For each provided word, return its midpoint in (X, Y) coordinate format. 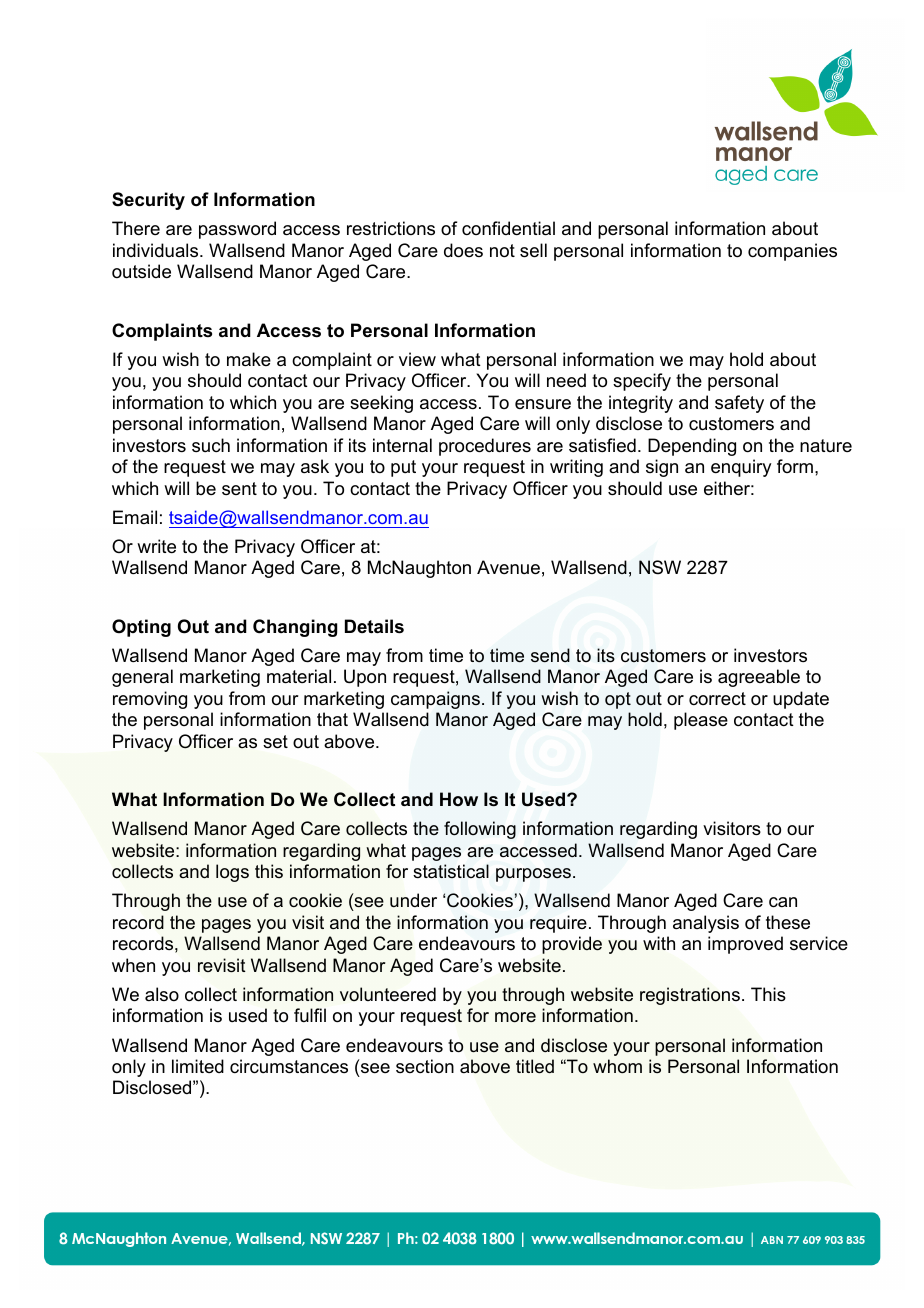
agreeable (759, 678)
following (480, 830)
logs (232, 873)
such (211, 445)
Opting (141, 628)
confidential (508, 228)
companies (792, 252)
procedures (485, 447)
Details (374, 626)
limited (198, 1066)
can (783, 902)
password (237, 230)
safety (739, 404)
